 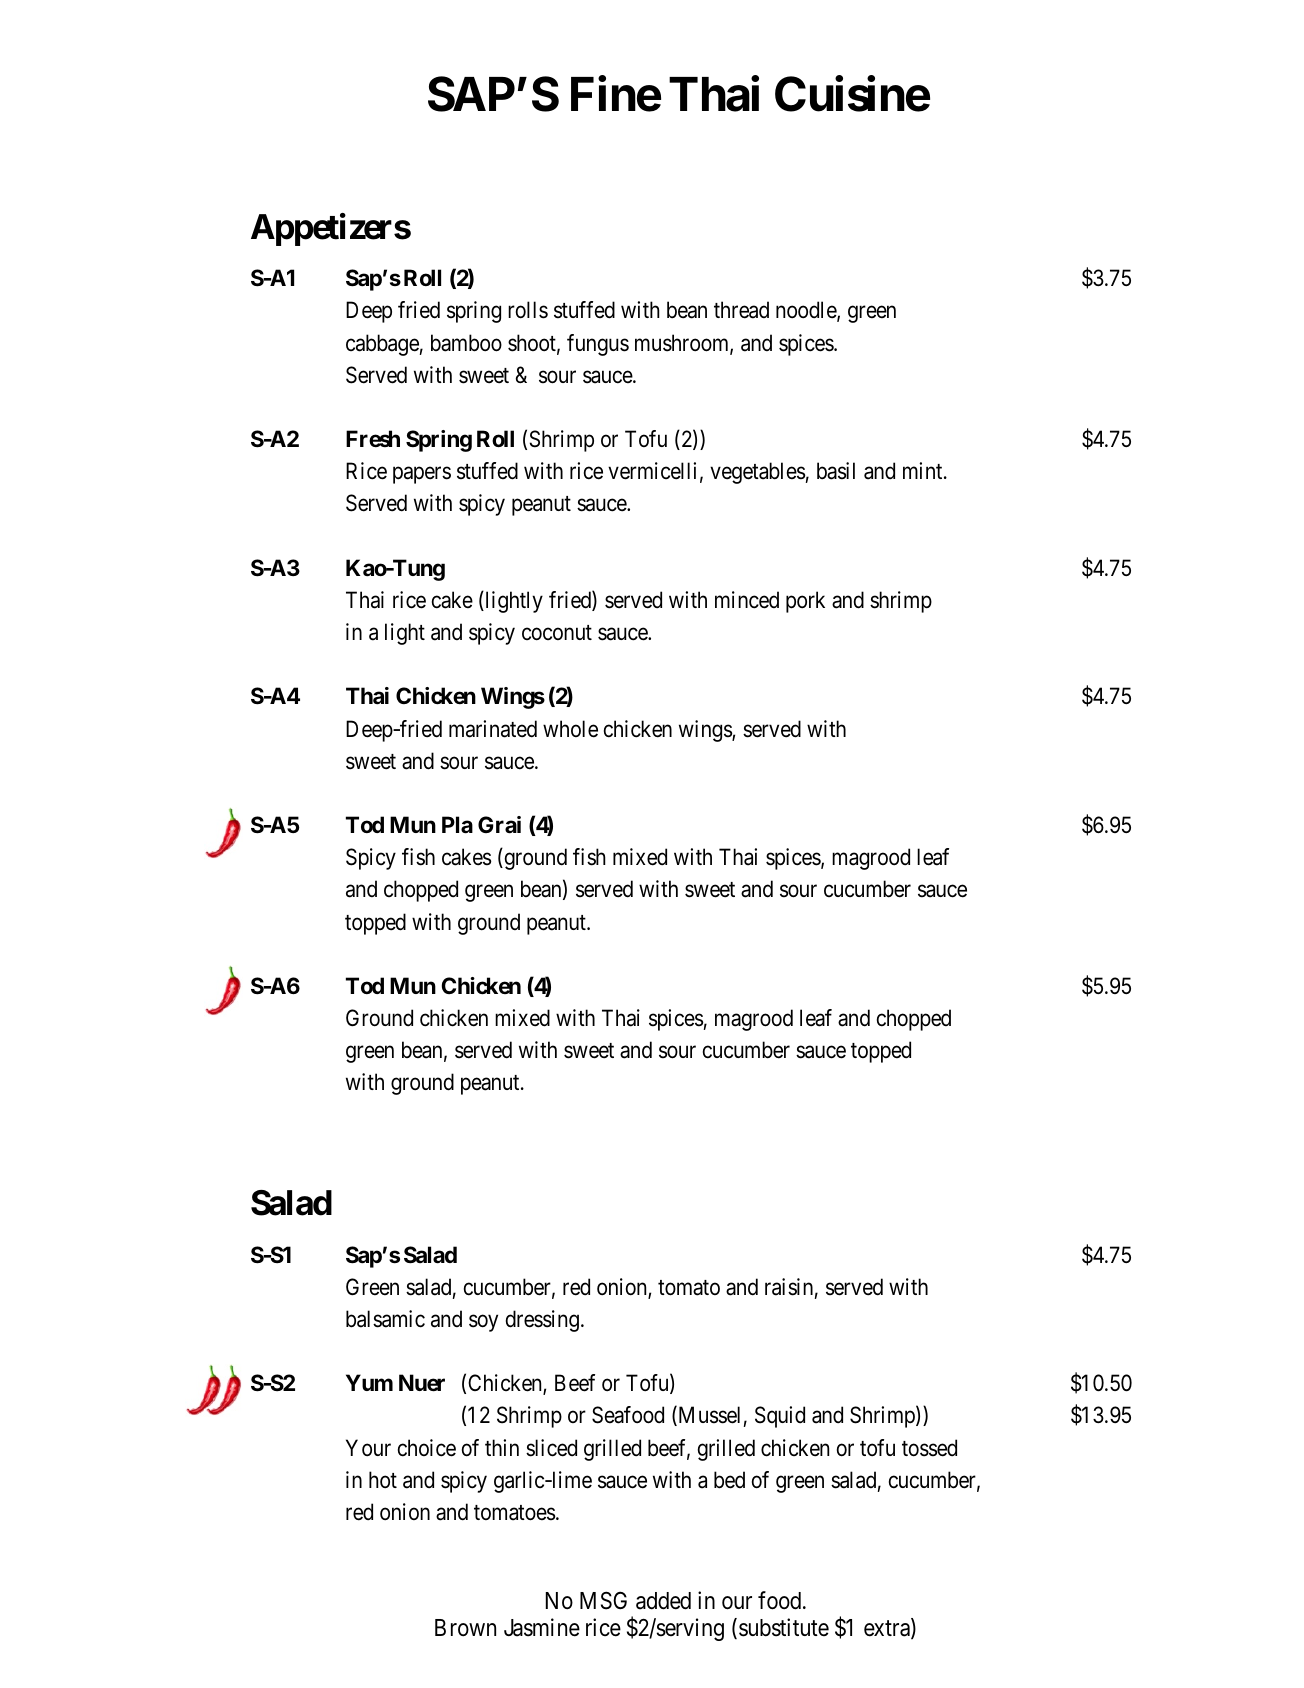 I want to click on pork, so click(x=805, y=602).
